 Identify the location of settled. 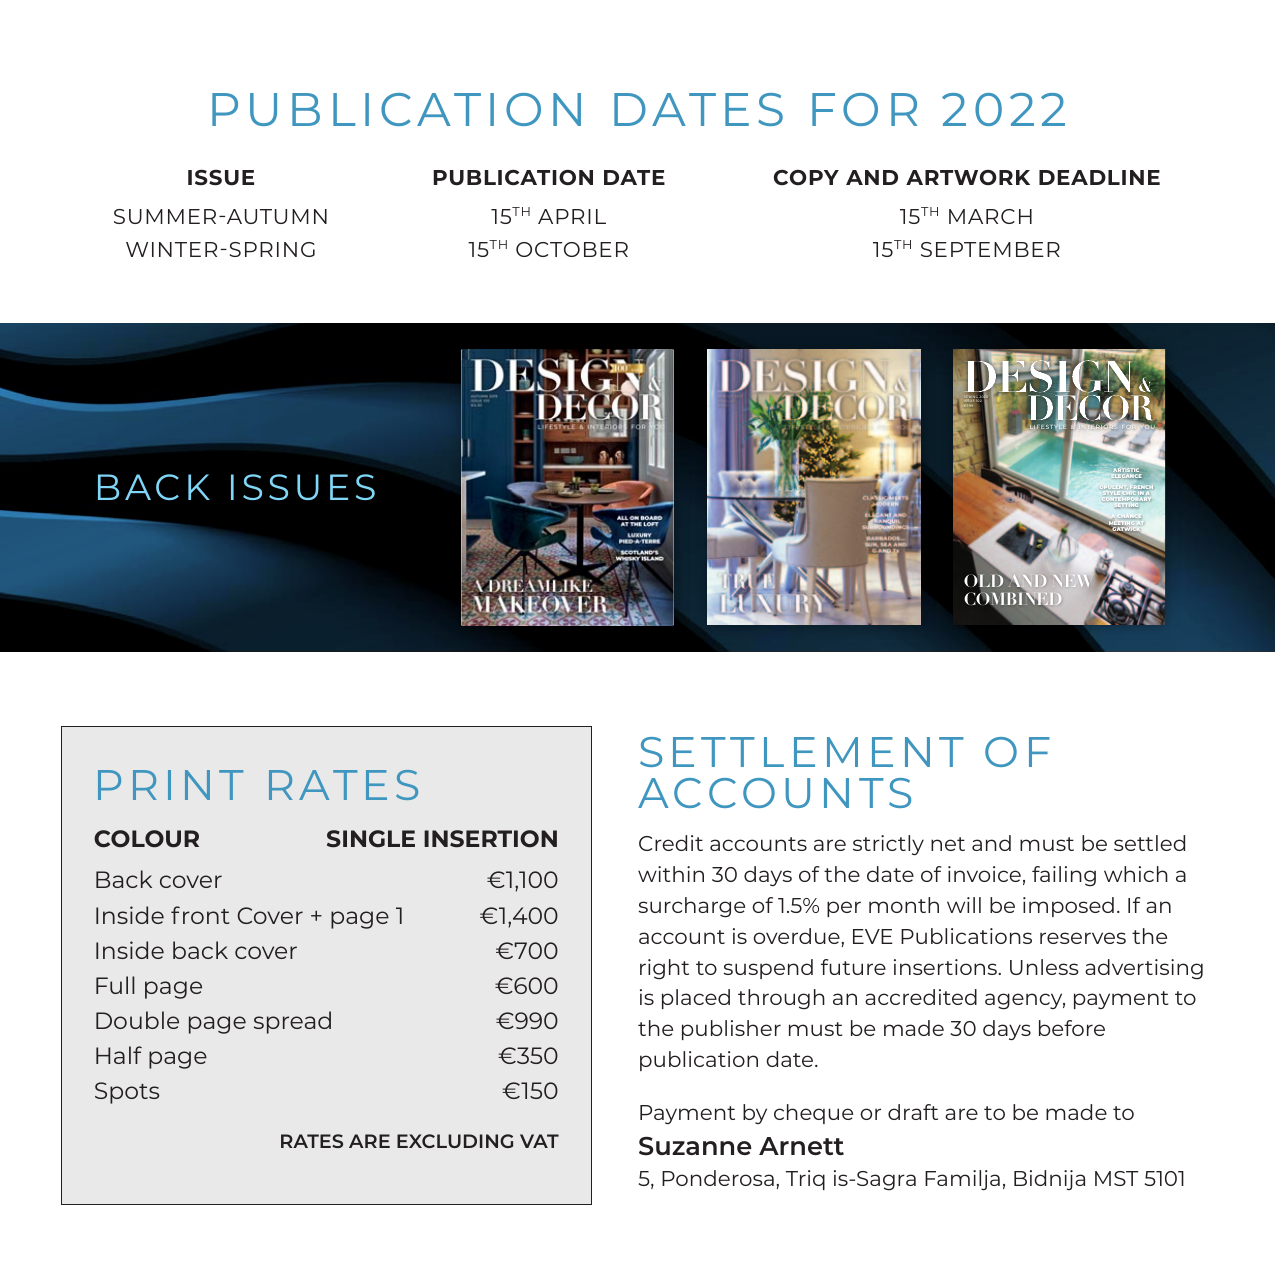
(1149, 843).
